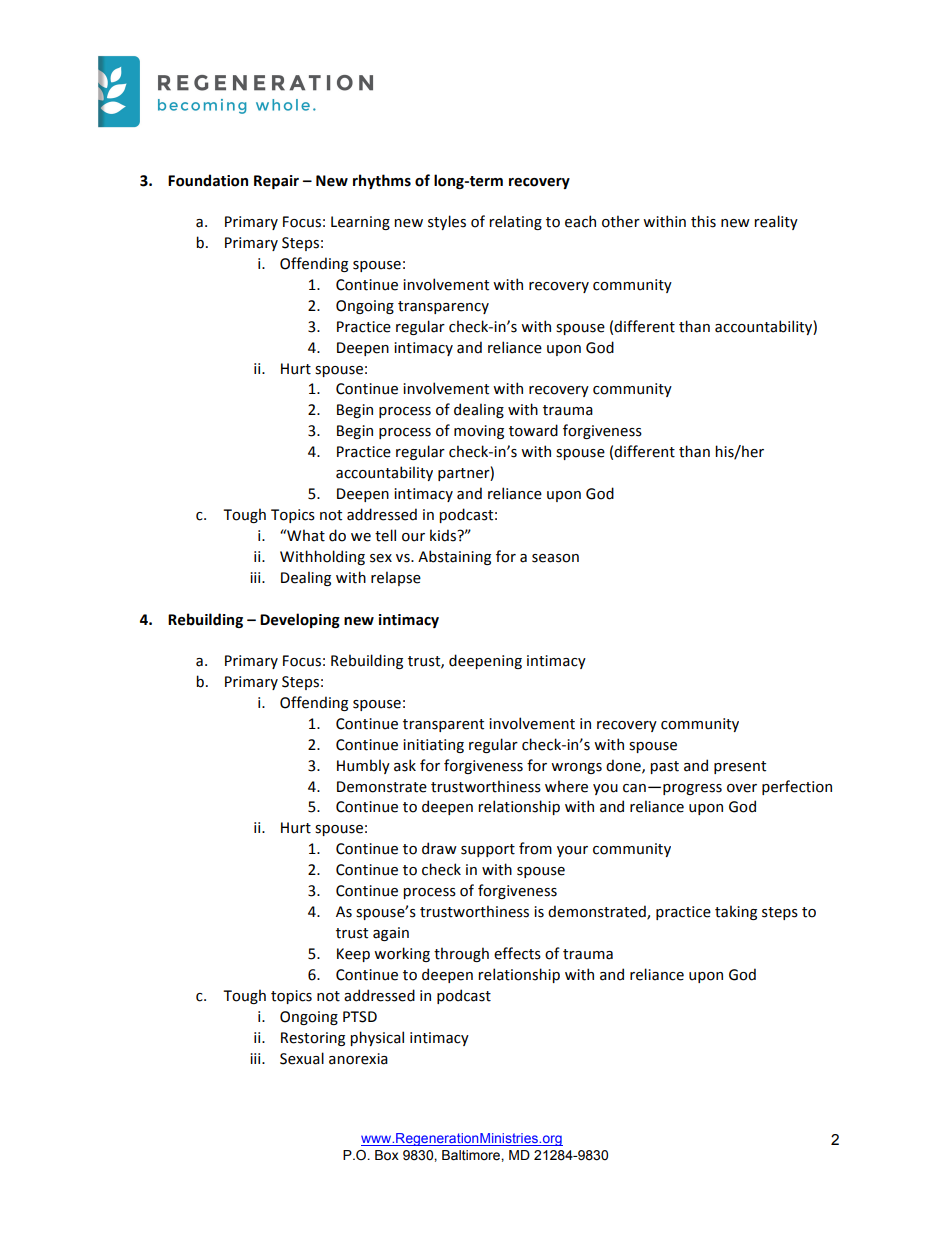 This image has width=952, height=1233. I want to click on effects, so click(517, 953).
